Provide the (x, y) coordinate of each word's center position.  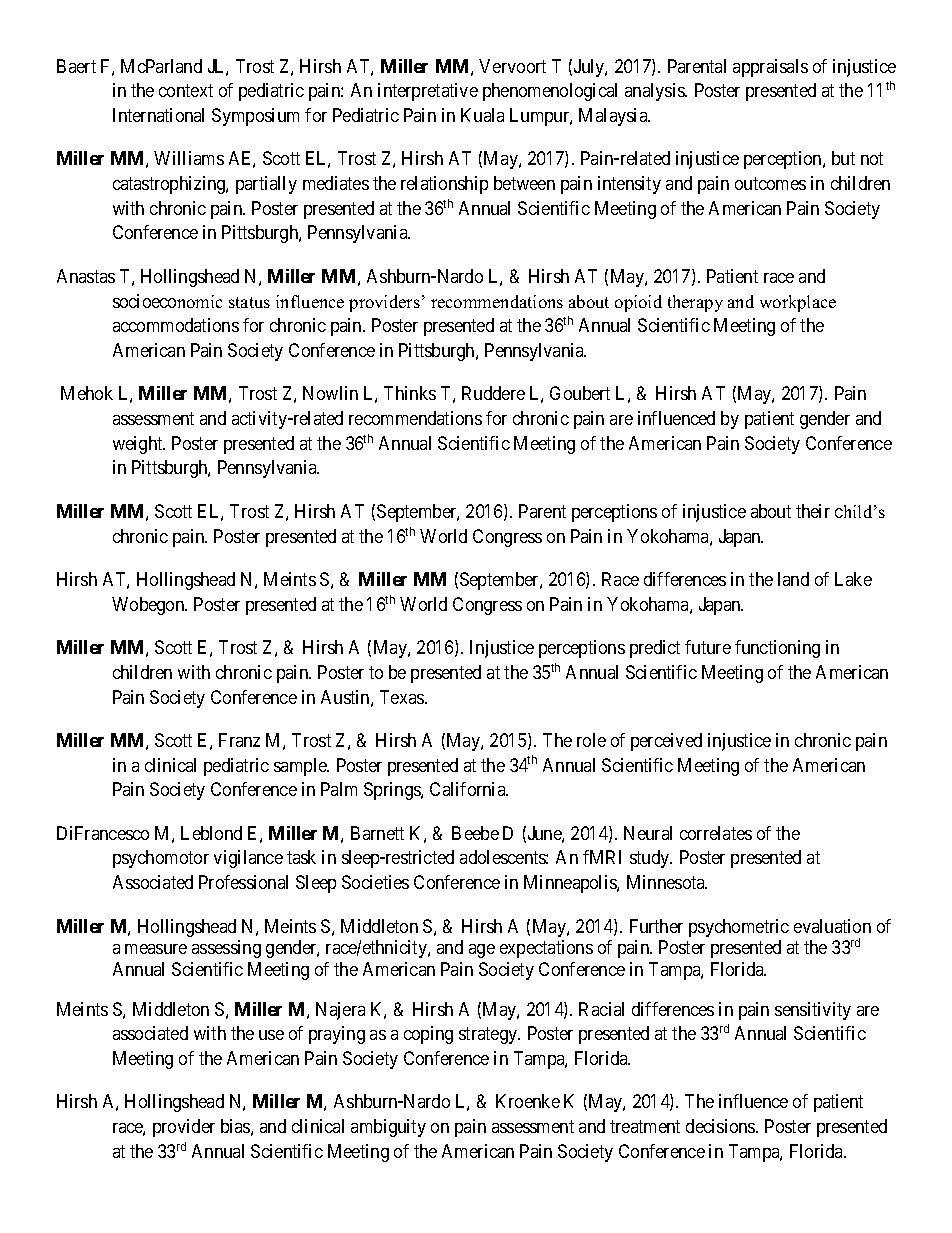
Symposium (255, 117)
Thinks (410, 393)
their (813, 511)
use (271, 1035)
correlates (716, 833)
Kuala (482, 115)
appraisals (770, 68)
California (469, 789)
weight (139, 445)
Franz (239, 740)
